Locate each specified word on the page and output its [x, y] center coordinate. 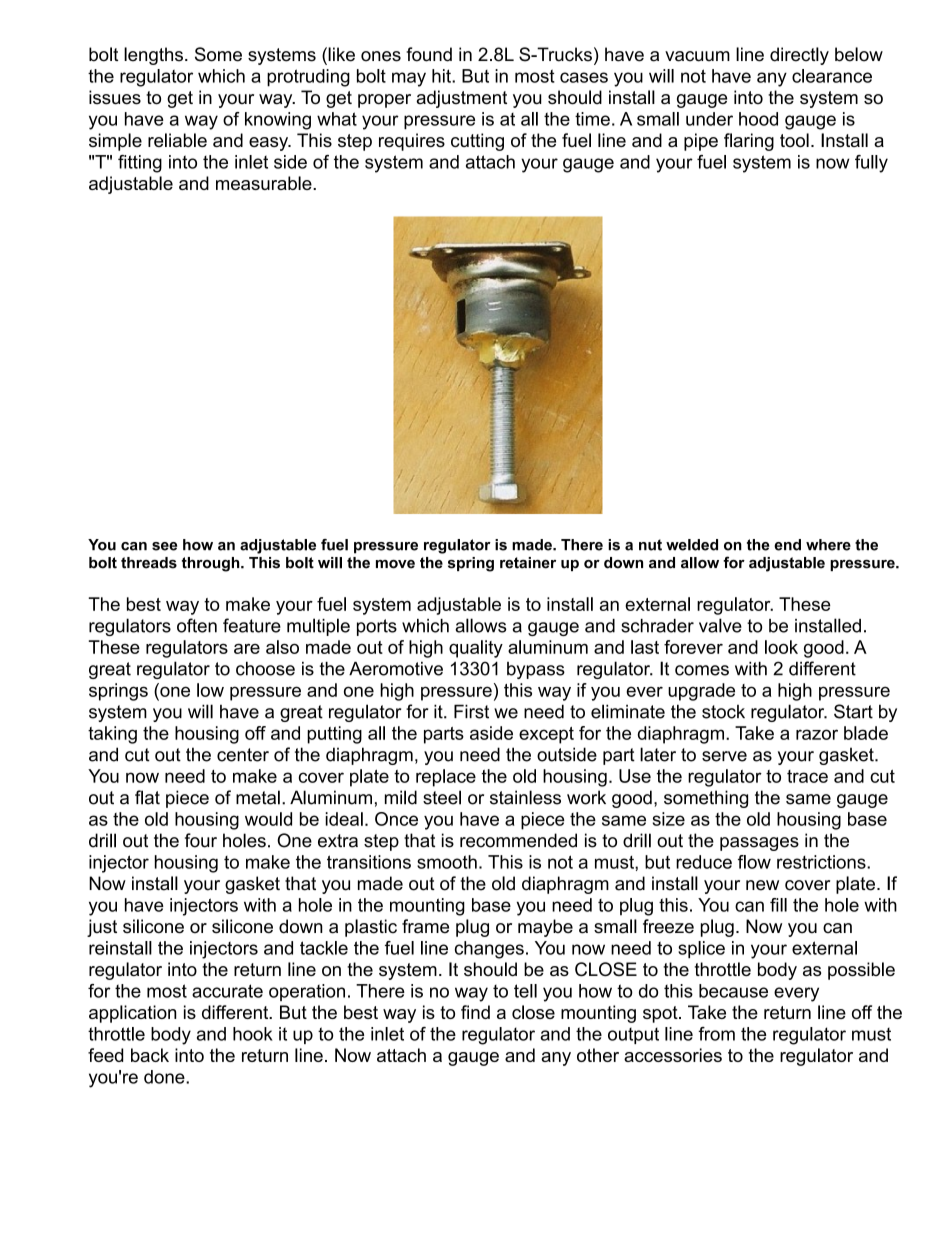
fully [871, 164]
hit [442, 76]
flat [147, 797]
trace [807, 776]
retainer [528, 563]
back [150, 1055]
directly [799, 56]
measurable [265, 183]
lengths [153, 56]
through [212, 564]
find [475, 1012]
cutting [477, 142]
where [828, 545]
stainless [525, 797]
